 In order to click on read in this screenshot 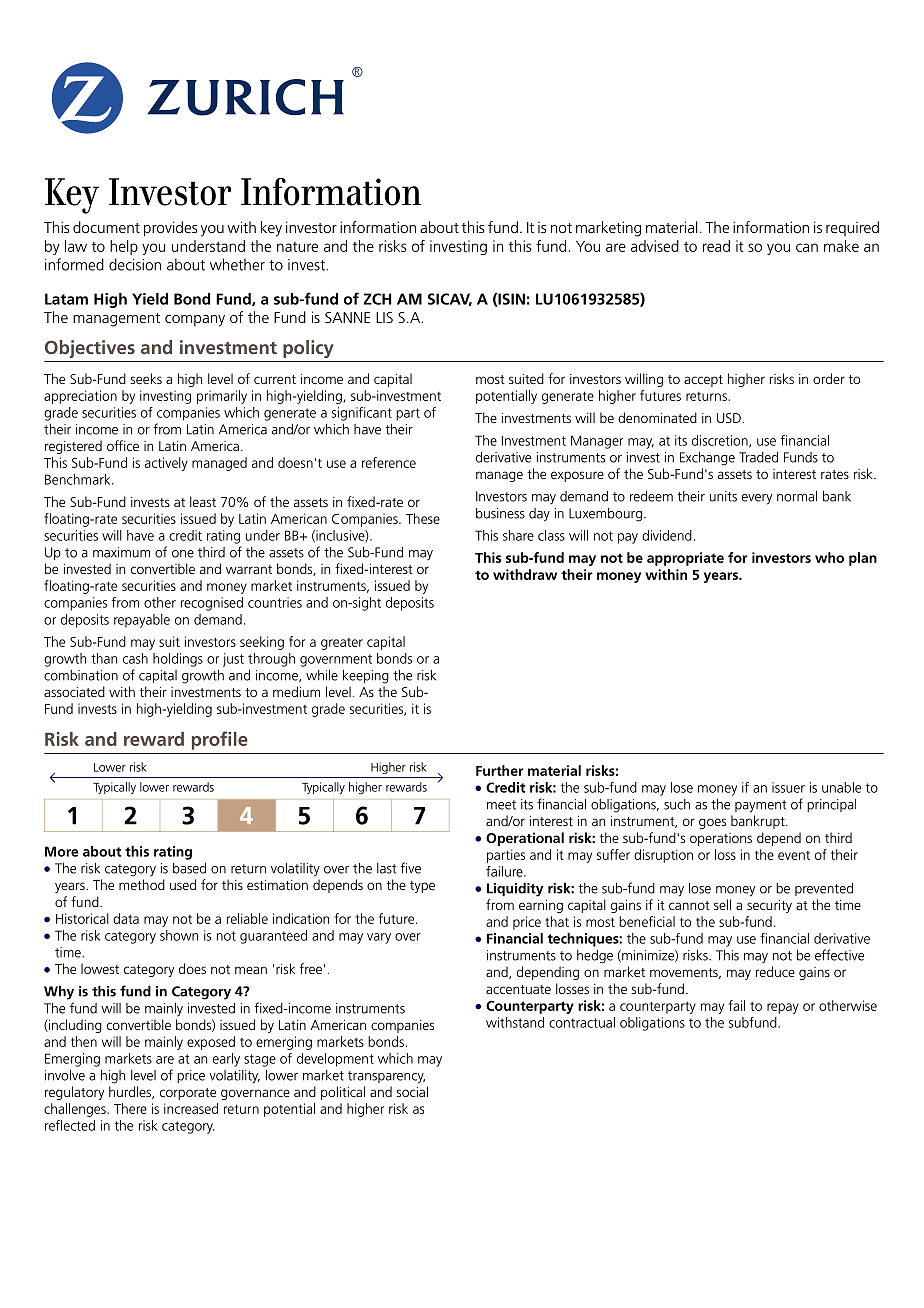, I will do `click(716, 246)`.
